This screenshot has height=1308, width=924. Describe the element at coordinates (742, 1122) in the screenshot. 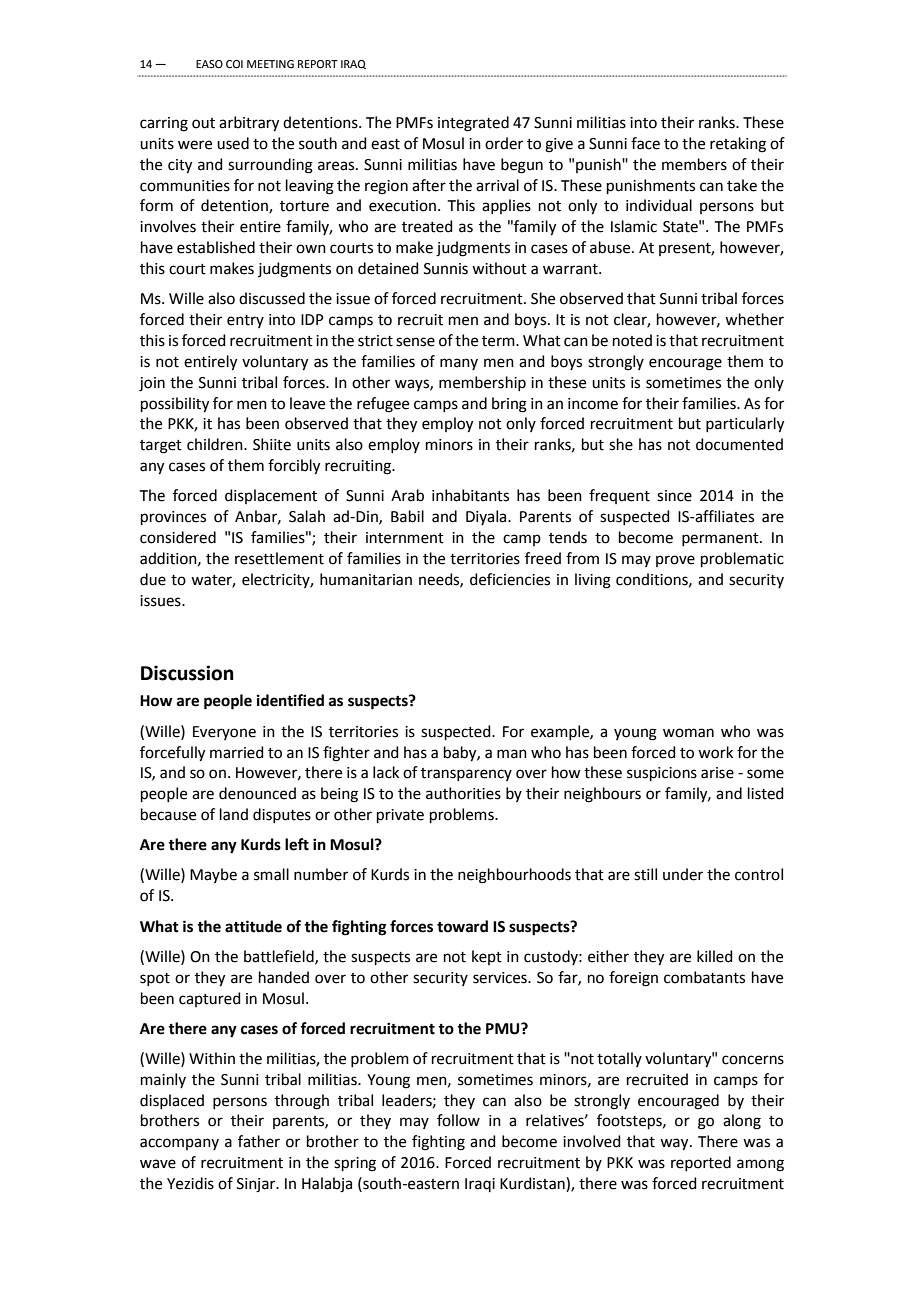

I see `along` at that location.
